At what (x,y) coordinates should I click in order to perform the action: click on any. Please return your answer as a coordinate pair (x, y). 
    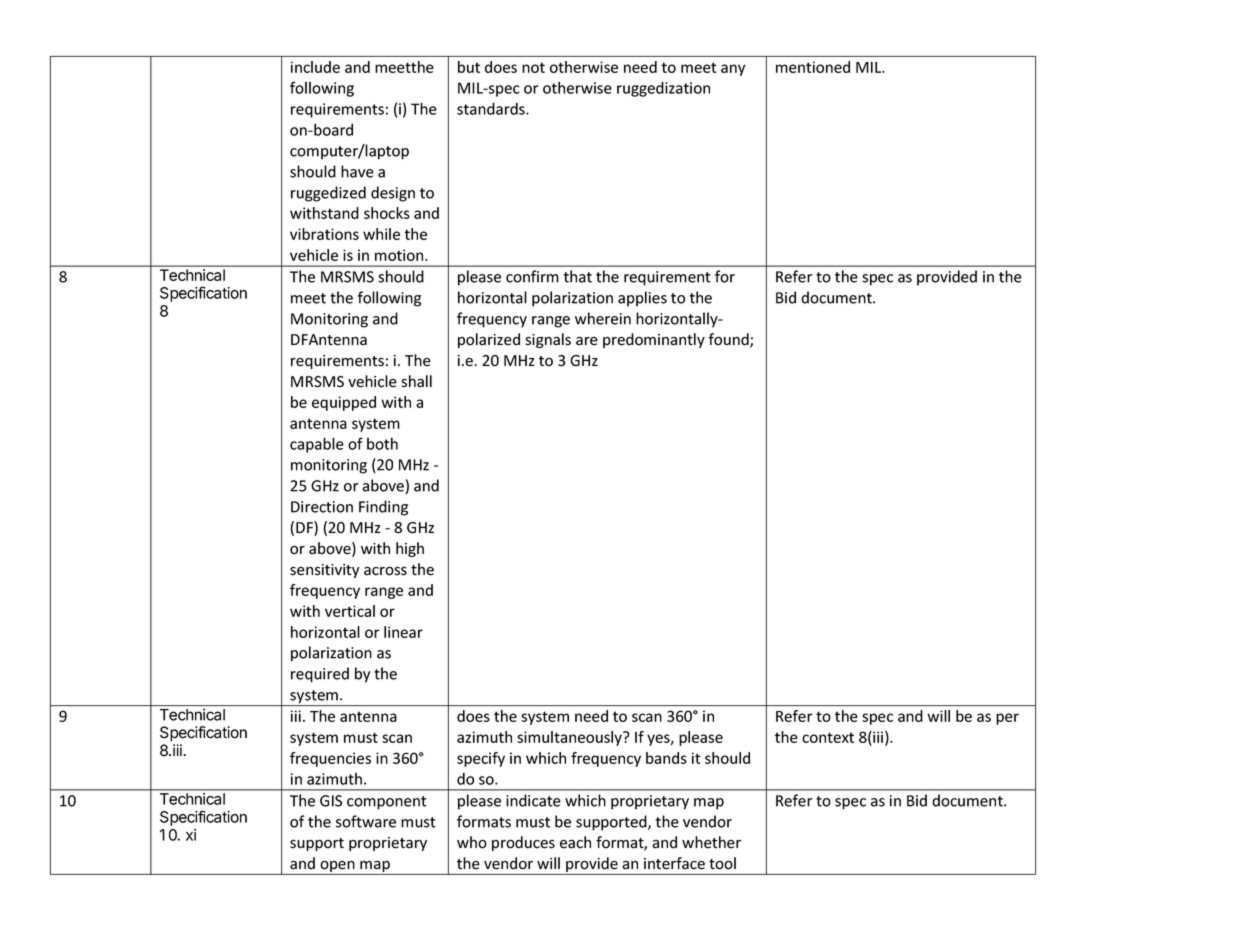
    Looking at the image, I should click on (733, 70).
